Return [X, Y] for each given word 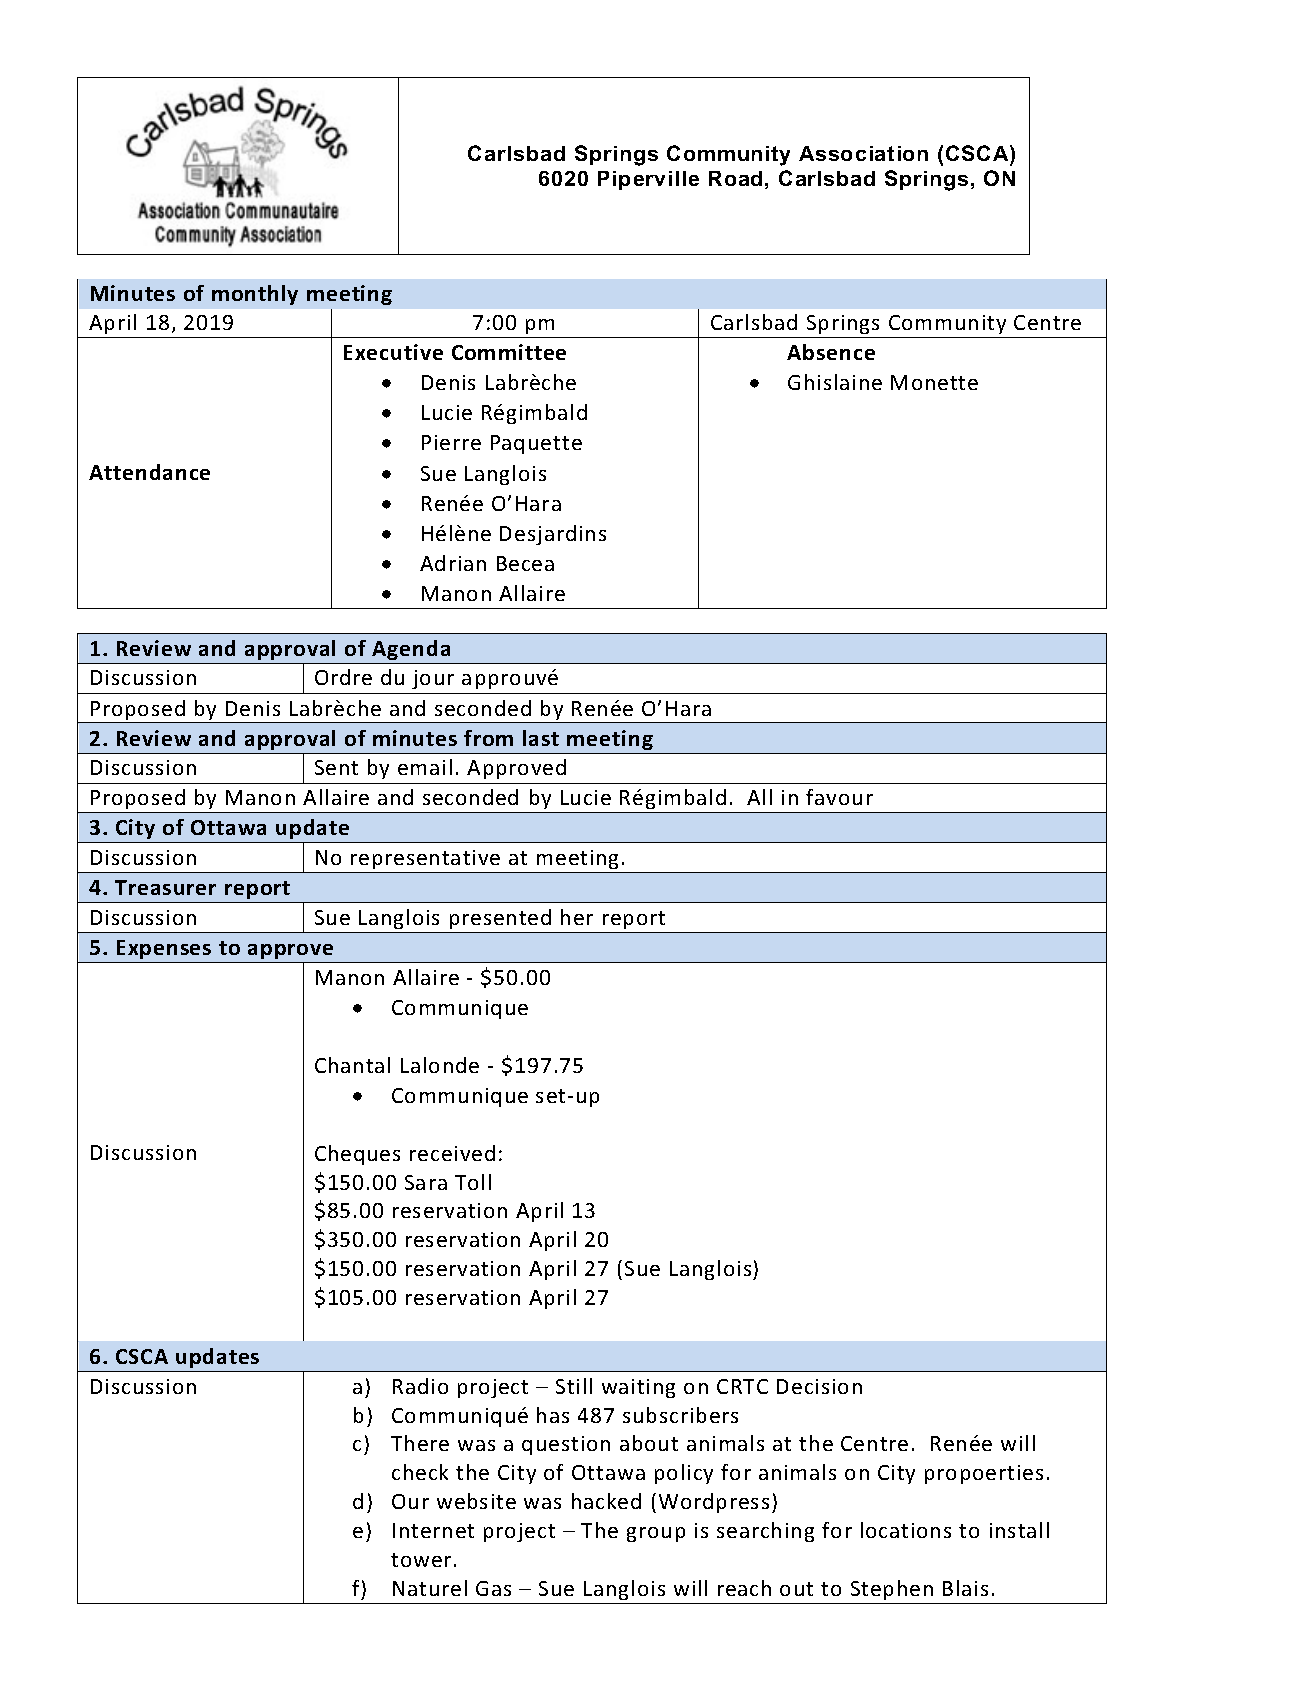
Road [735, 178]
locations [906, 1530]
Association [863, 153]
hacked [606, 1501]
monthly [255, 295]
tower [421, 1560]
